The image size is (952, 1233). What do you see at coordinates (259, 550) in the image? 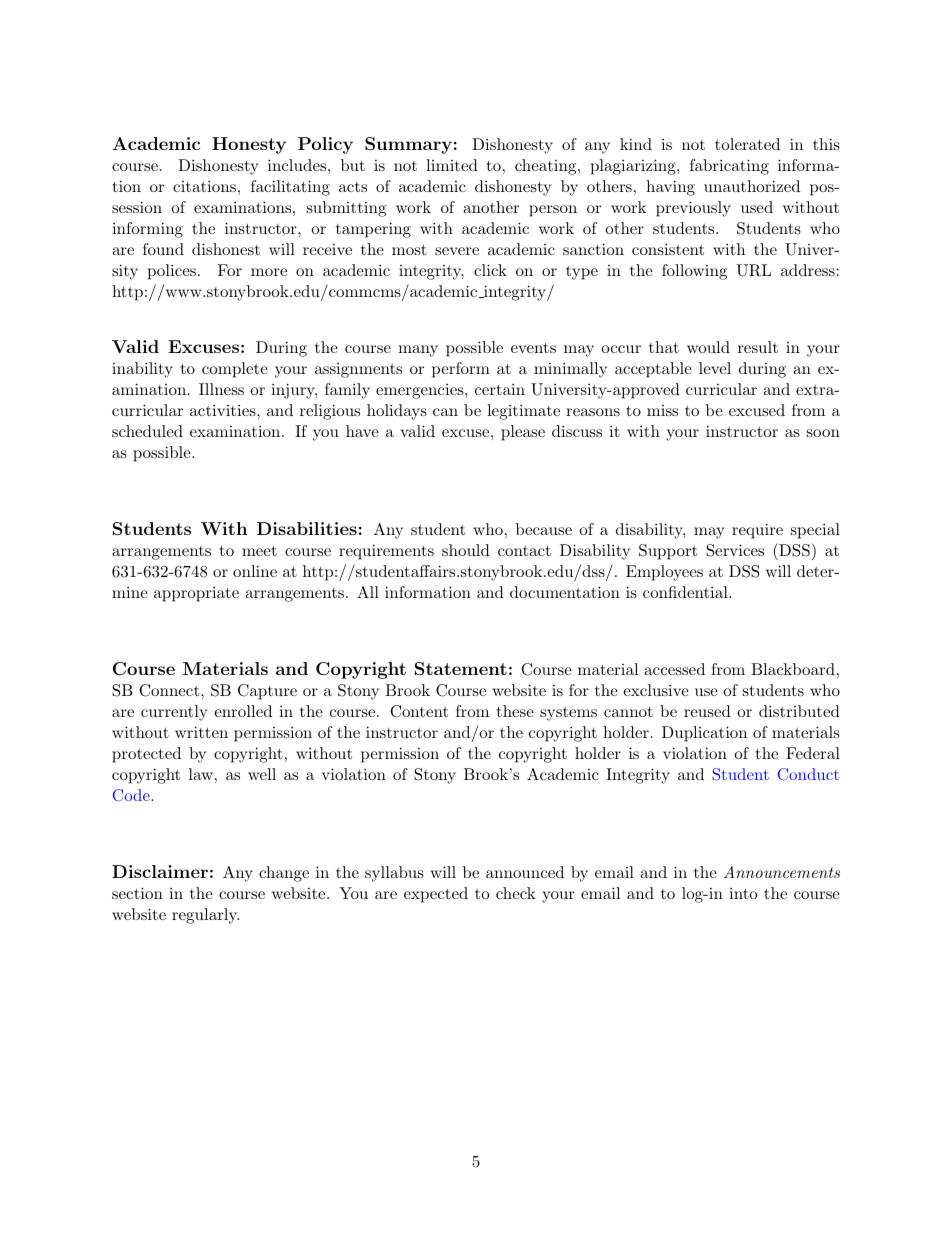
I see `meet` at bounding box center [259, 550].
